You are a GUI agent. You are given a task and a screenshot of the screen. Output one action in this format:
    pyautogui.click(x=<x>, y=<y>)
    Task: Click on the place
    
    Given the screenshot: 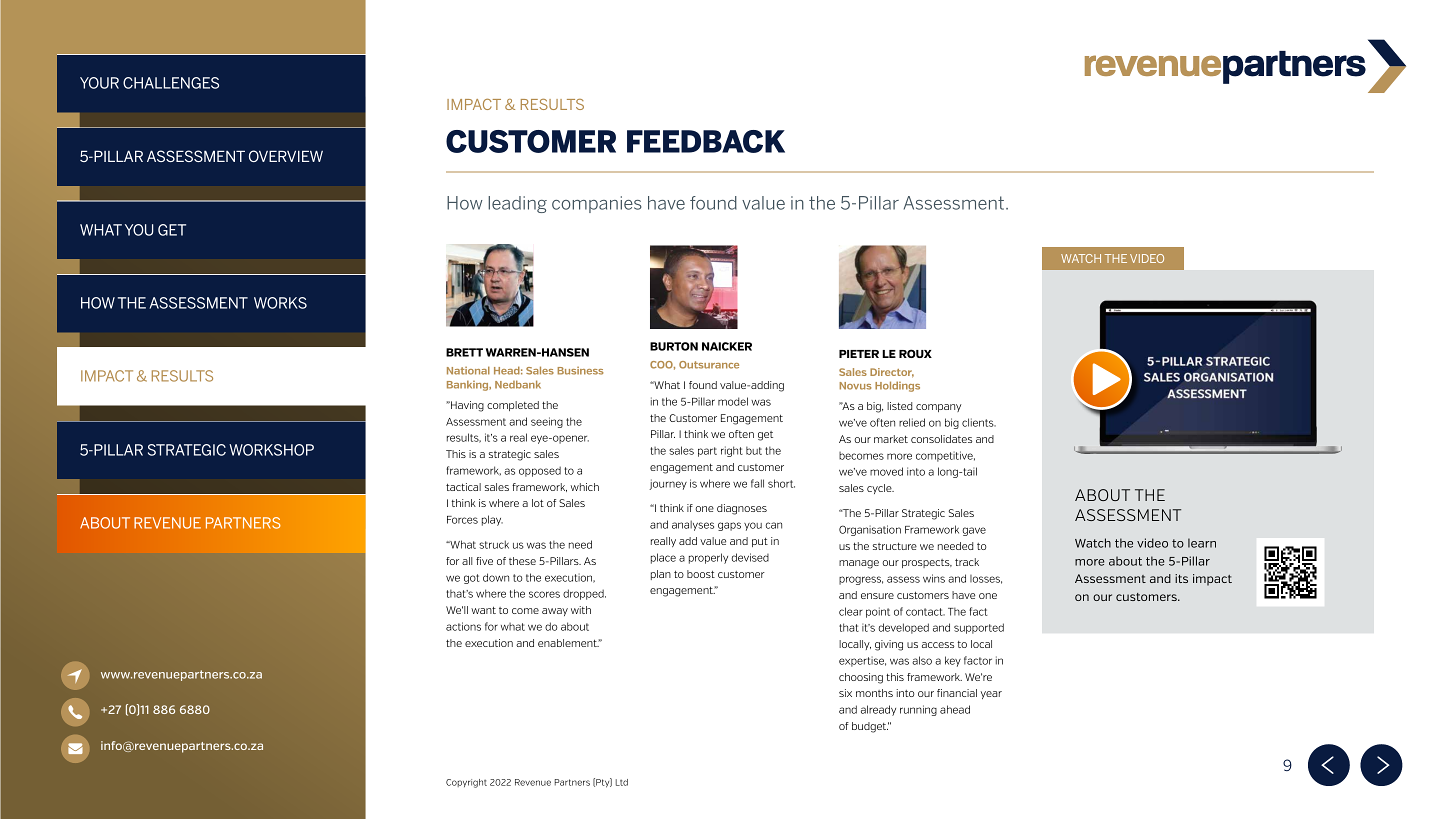 What is the action you would take?
    pyautogui.click(x=663, y=558)
